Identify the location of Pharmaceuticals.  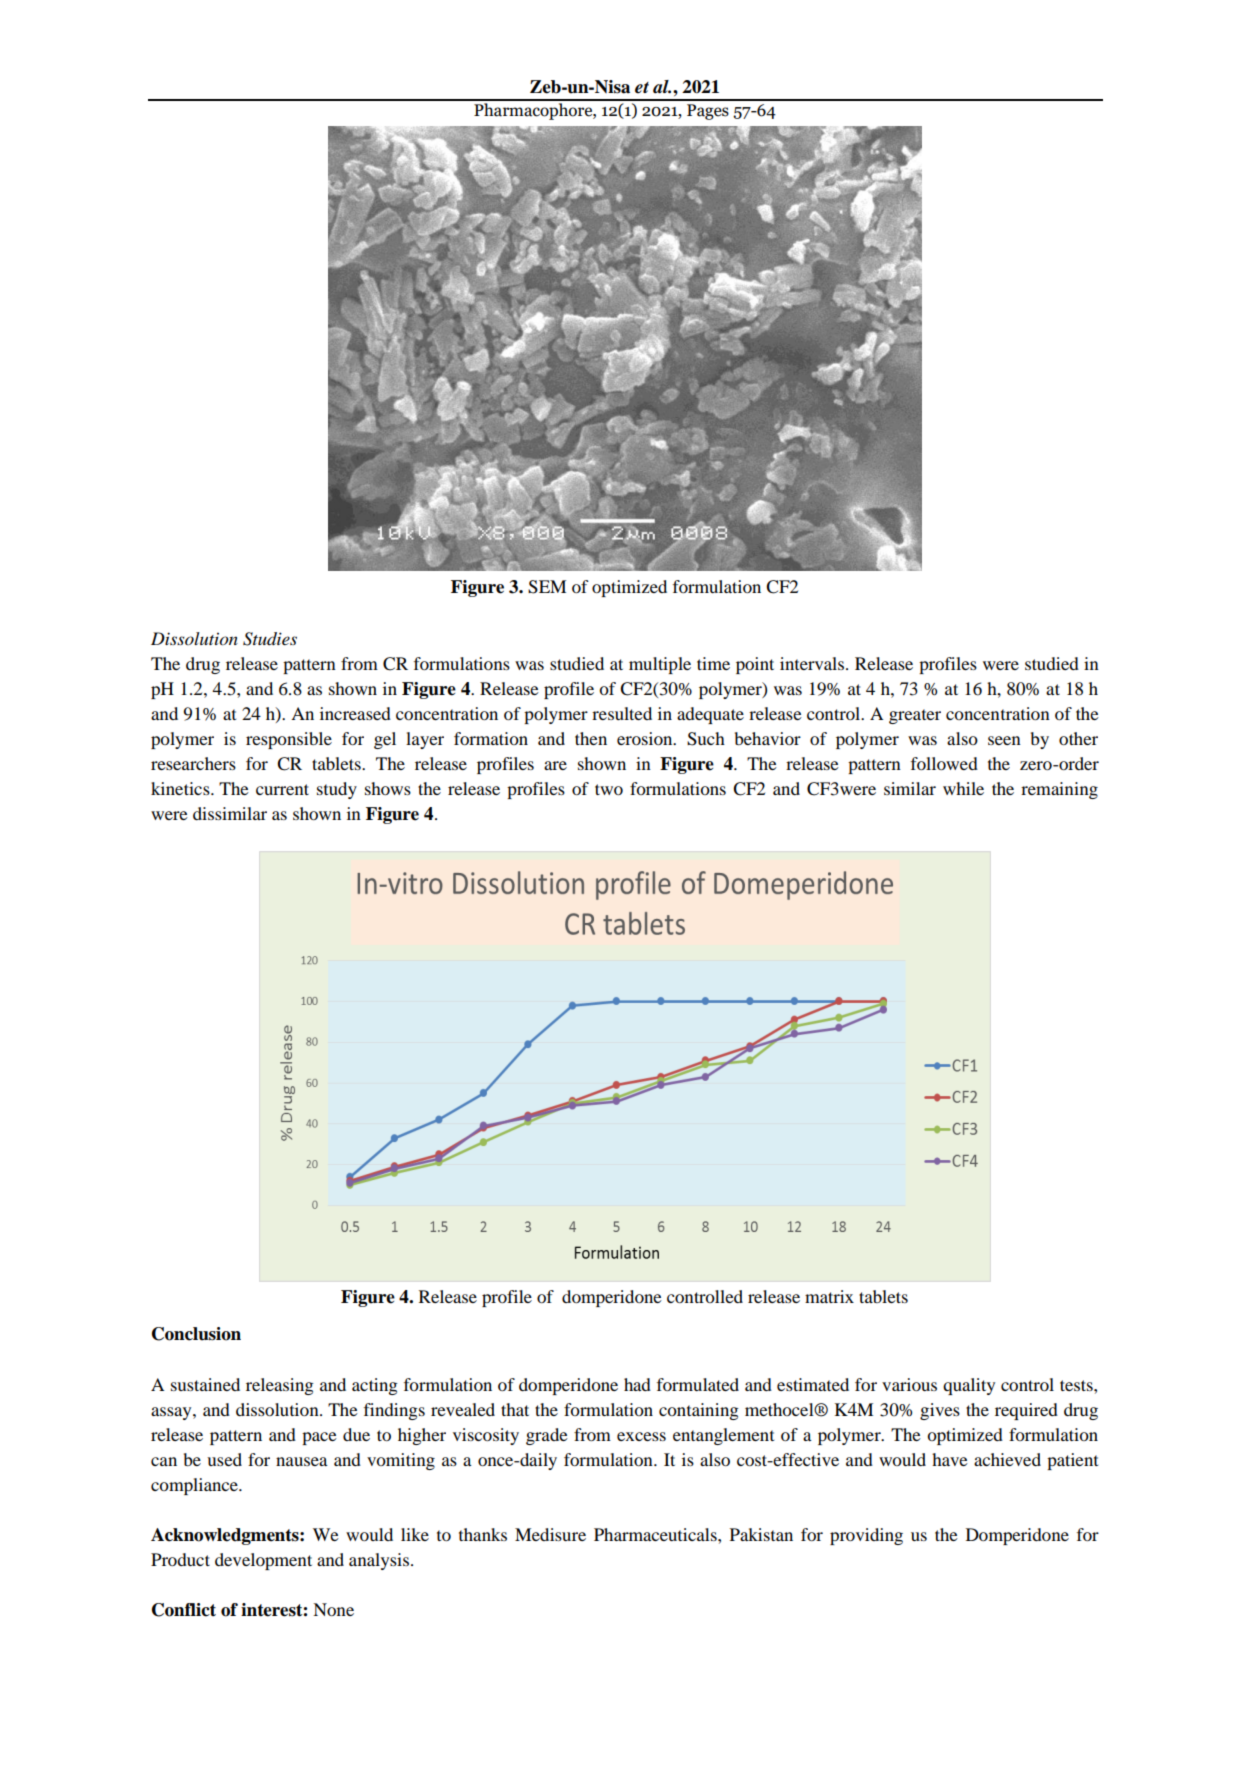
(656, 1534).
